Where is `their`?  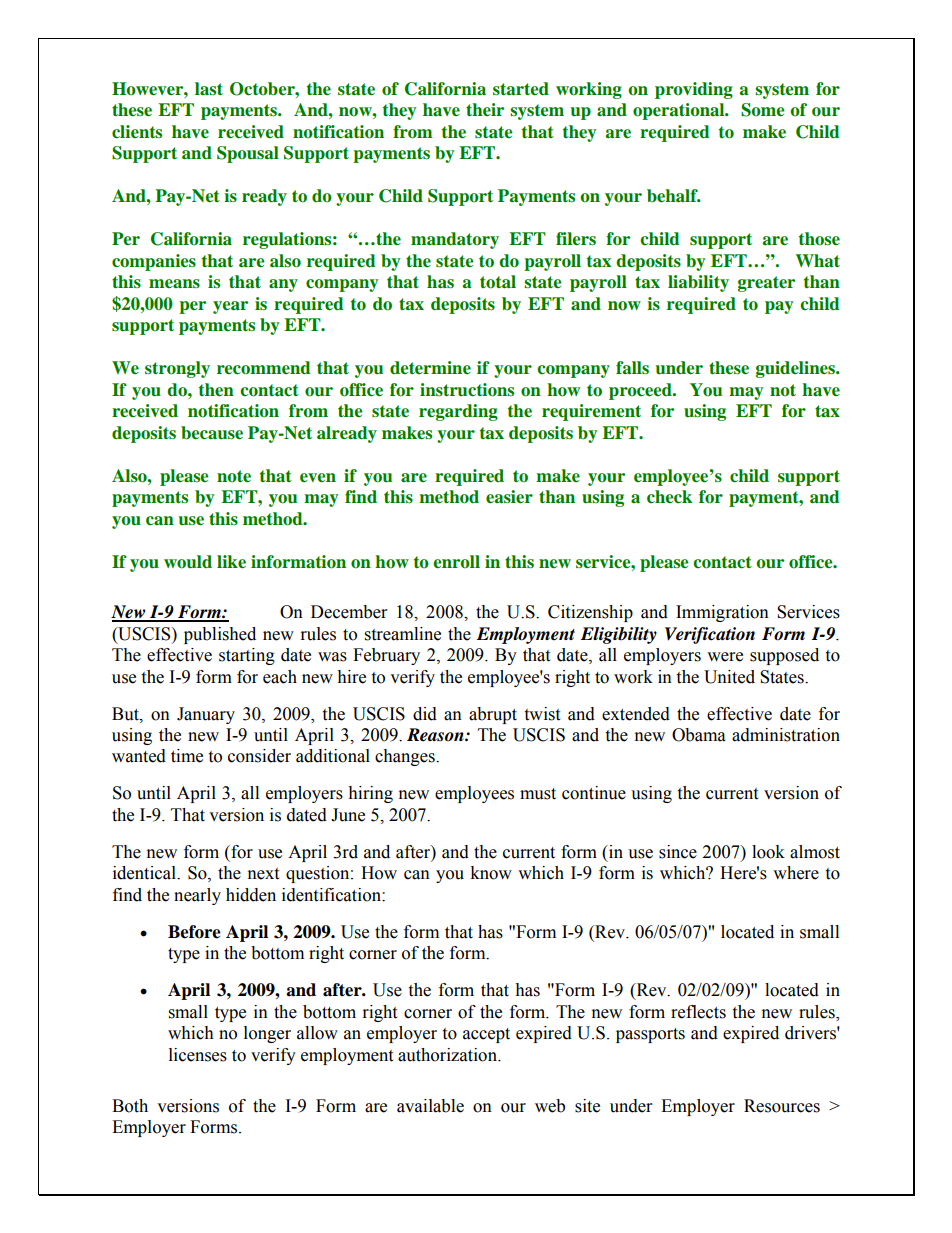 their is located at coordinates (485, 109).
